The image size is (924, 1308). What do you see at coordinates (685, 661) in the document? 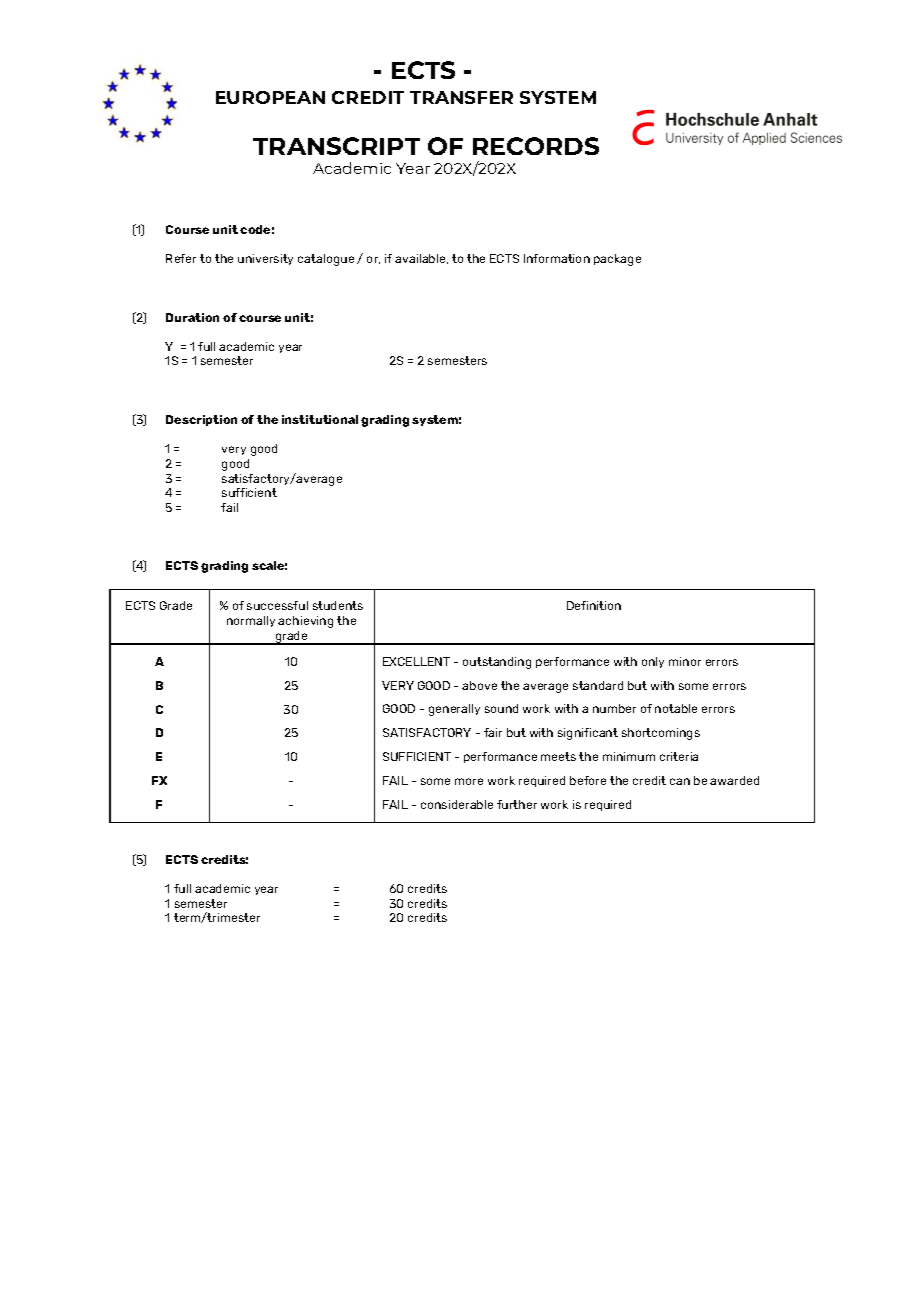
I see `minor` at bounding box center [685, 661].
